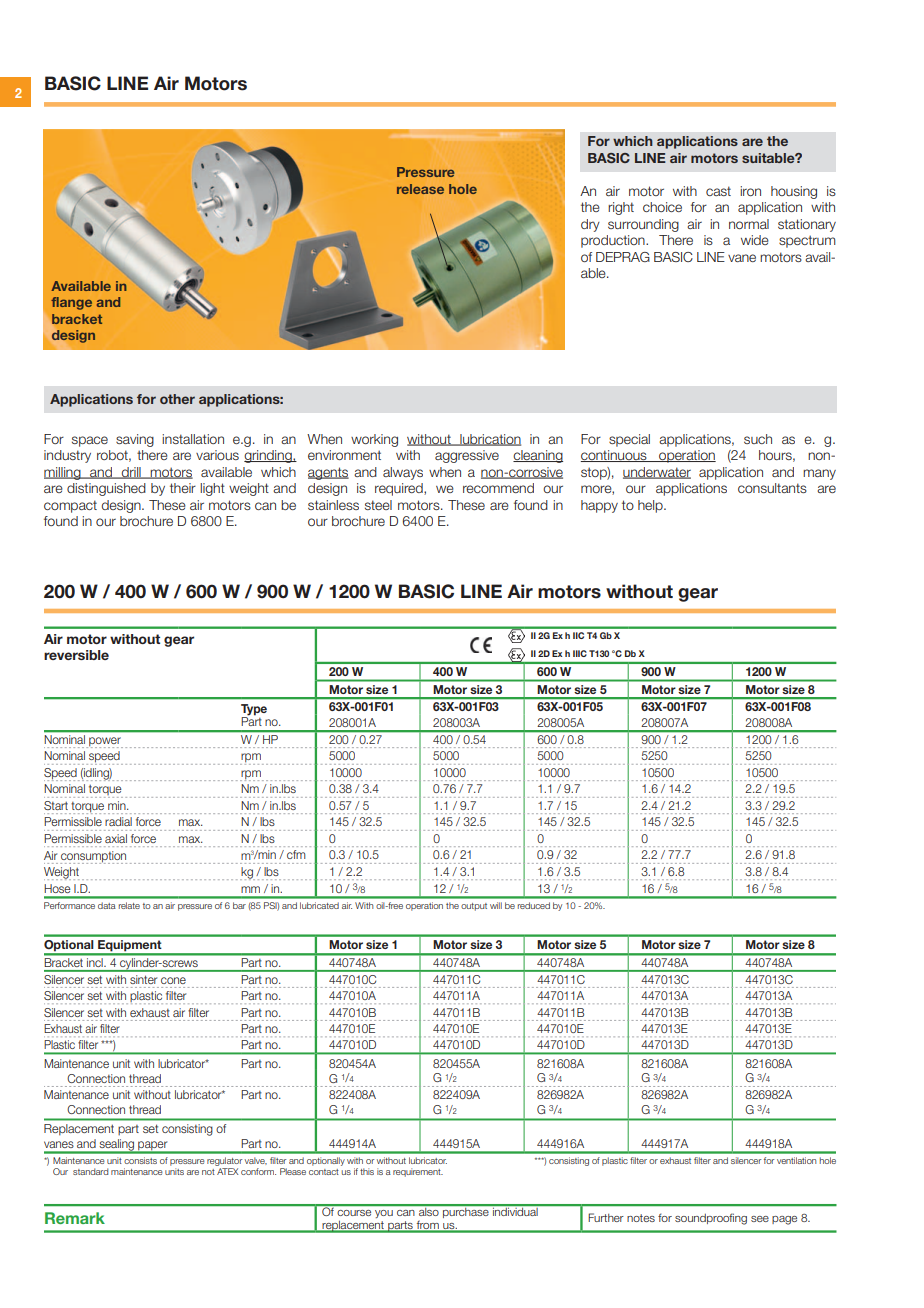 The height and width of the screenshot is (1308, 924). I want to click on power, so click(105, 742).
